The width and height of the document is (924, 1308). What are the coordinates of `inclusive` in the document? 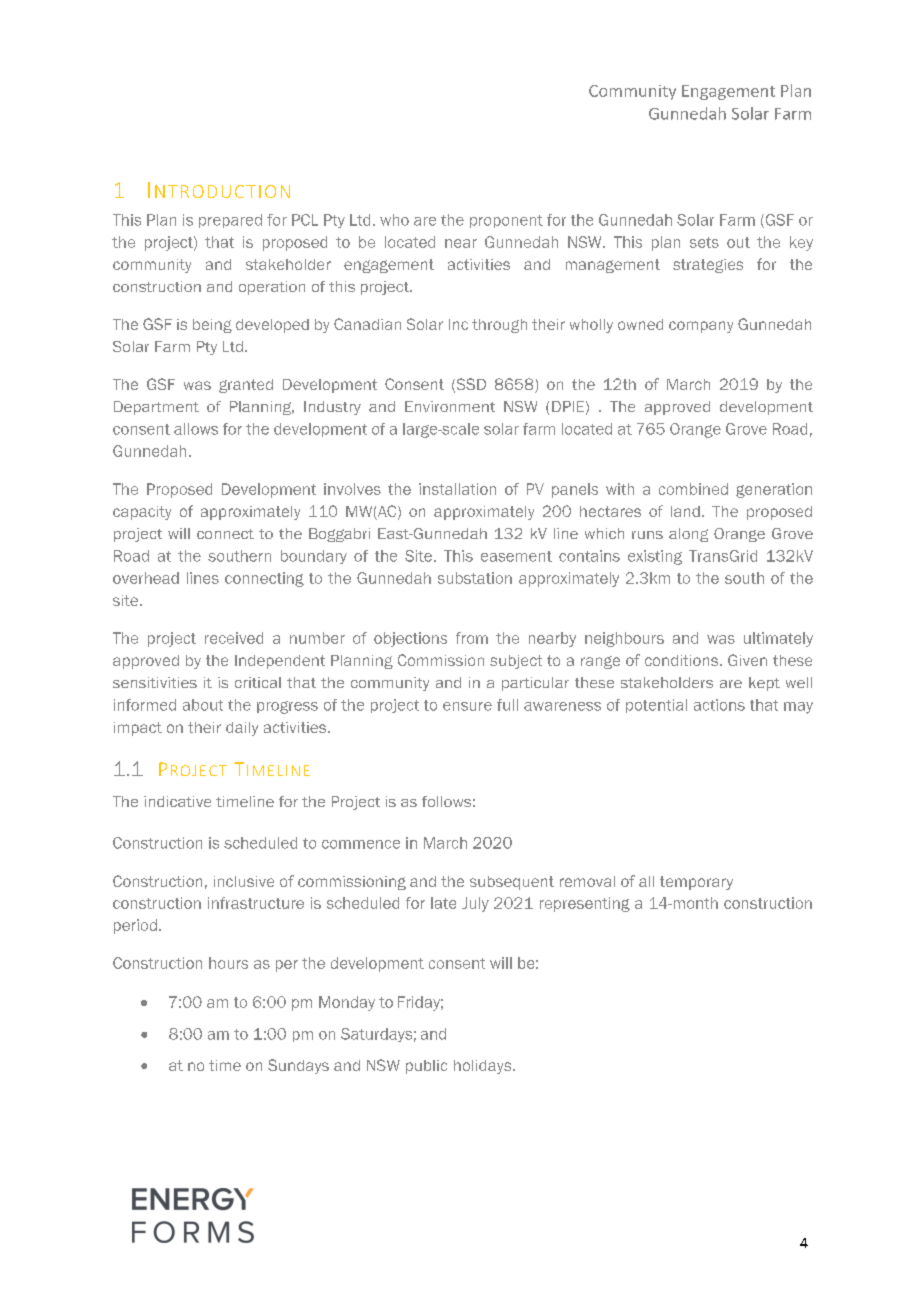 It's located at (244, 881).
